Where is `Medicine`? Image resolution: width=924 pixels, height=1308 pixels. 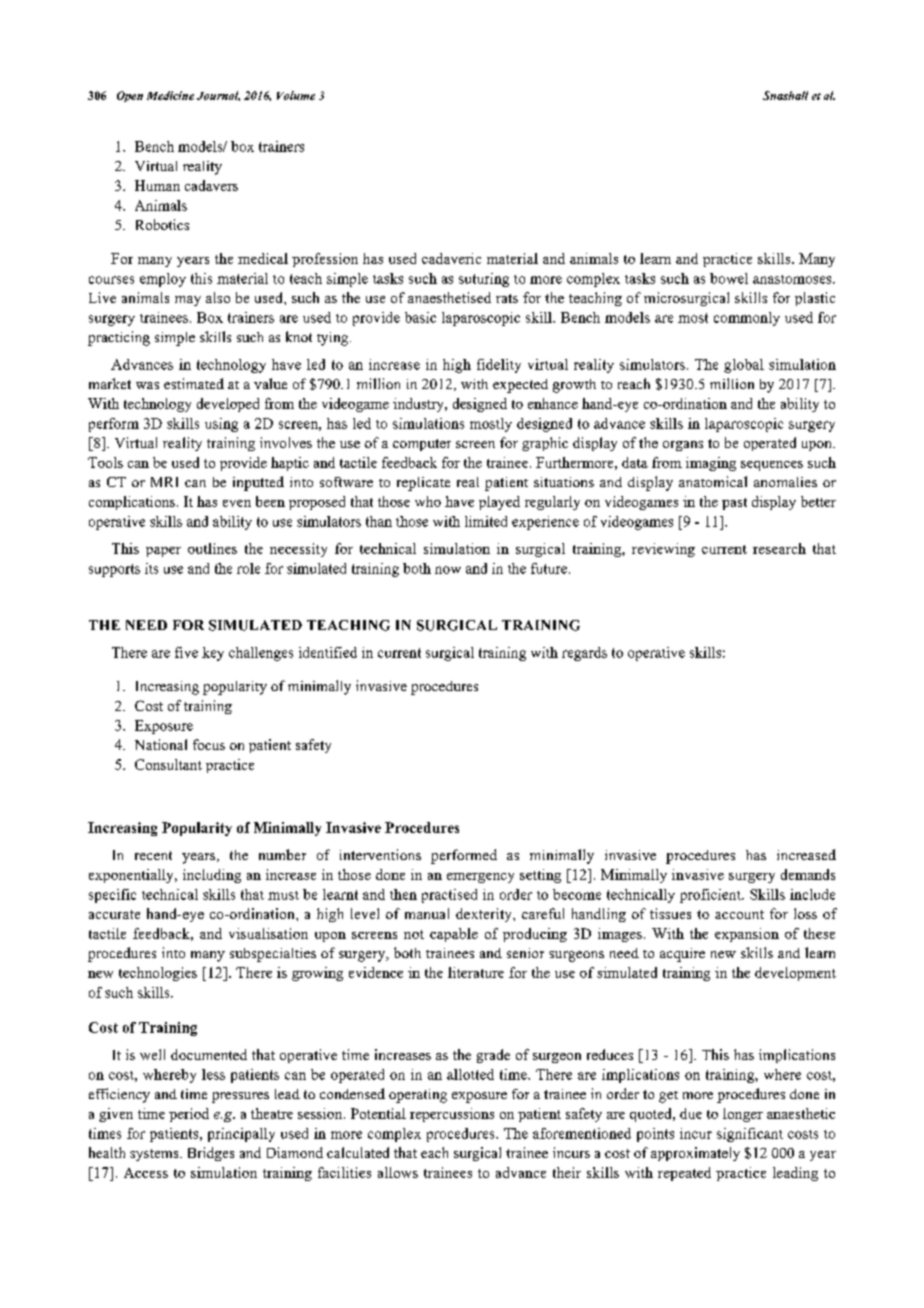
Medicine is located at coordinates (170, 95).
